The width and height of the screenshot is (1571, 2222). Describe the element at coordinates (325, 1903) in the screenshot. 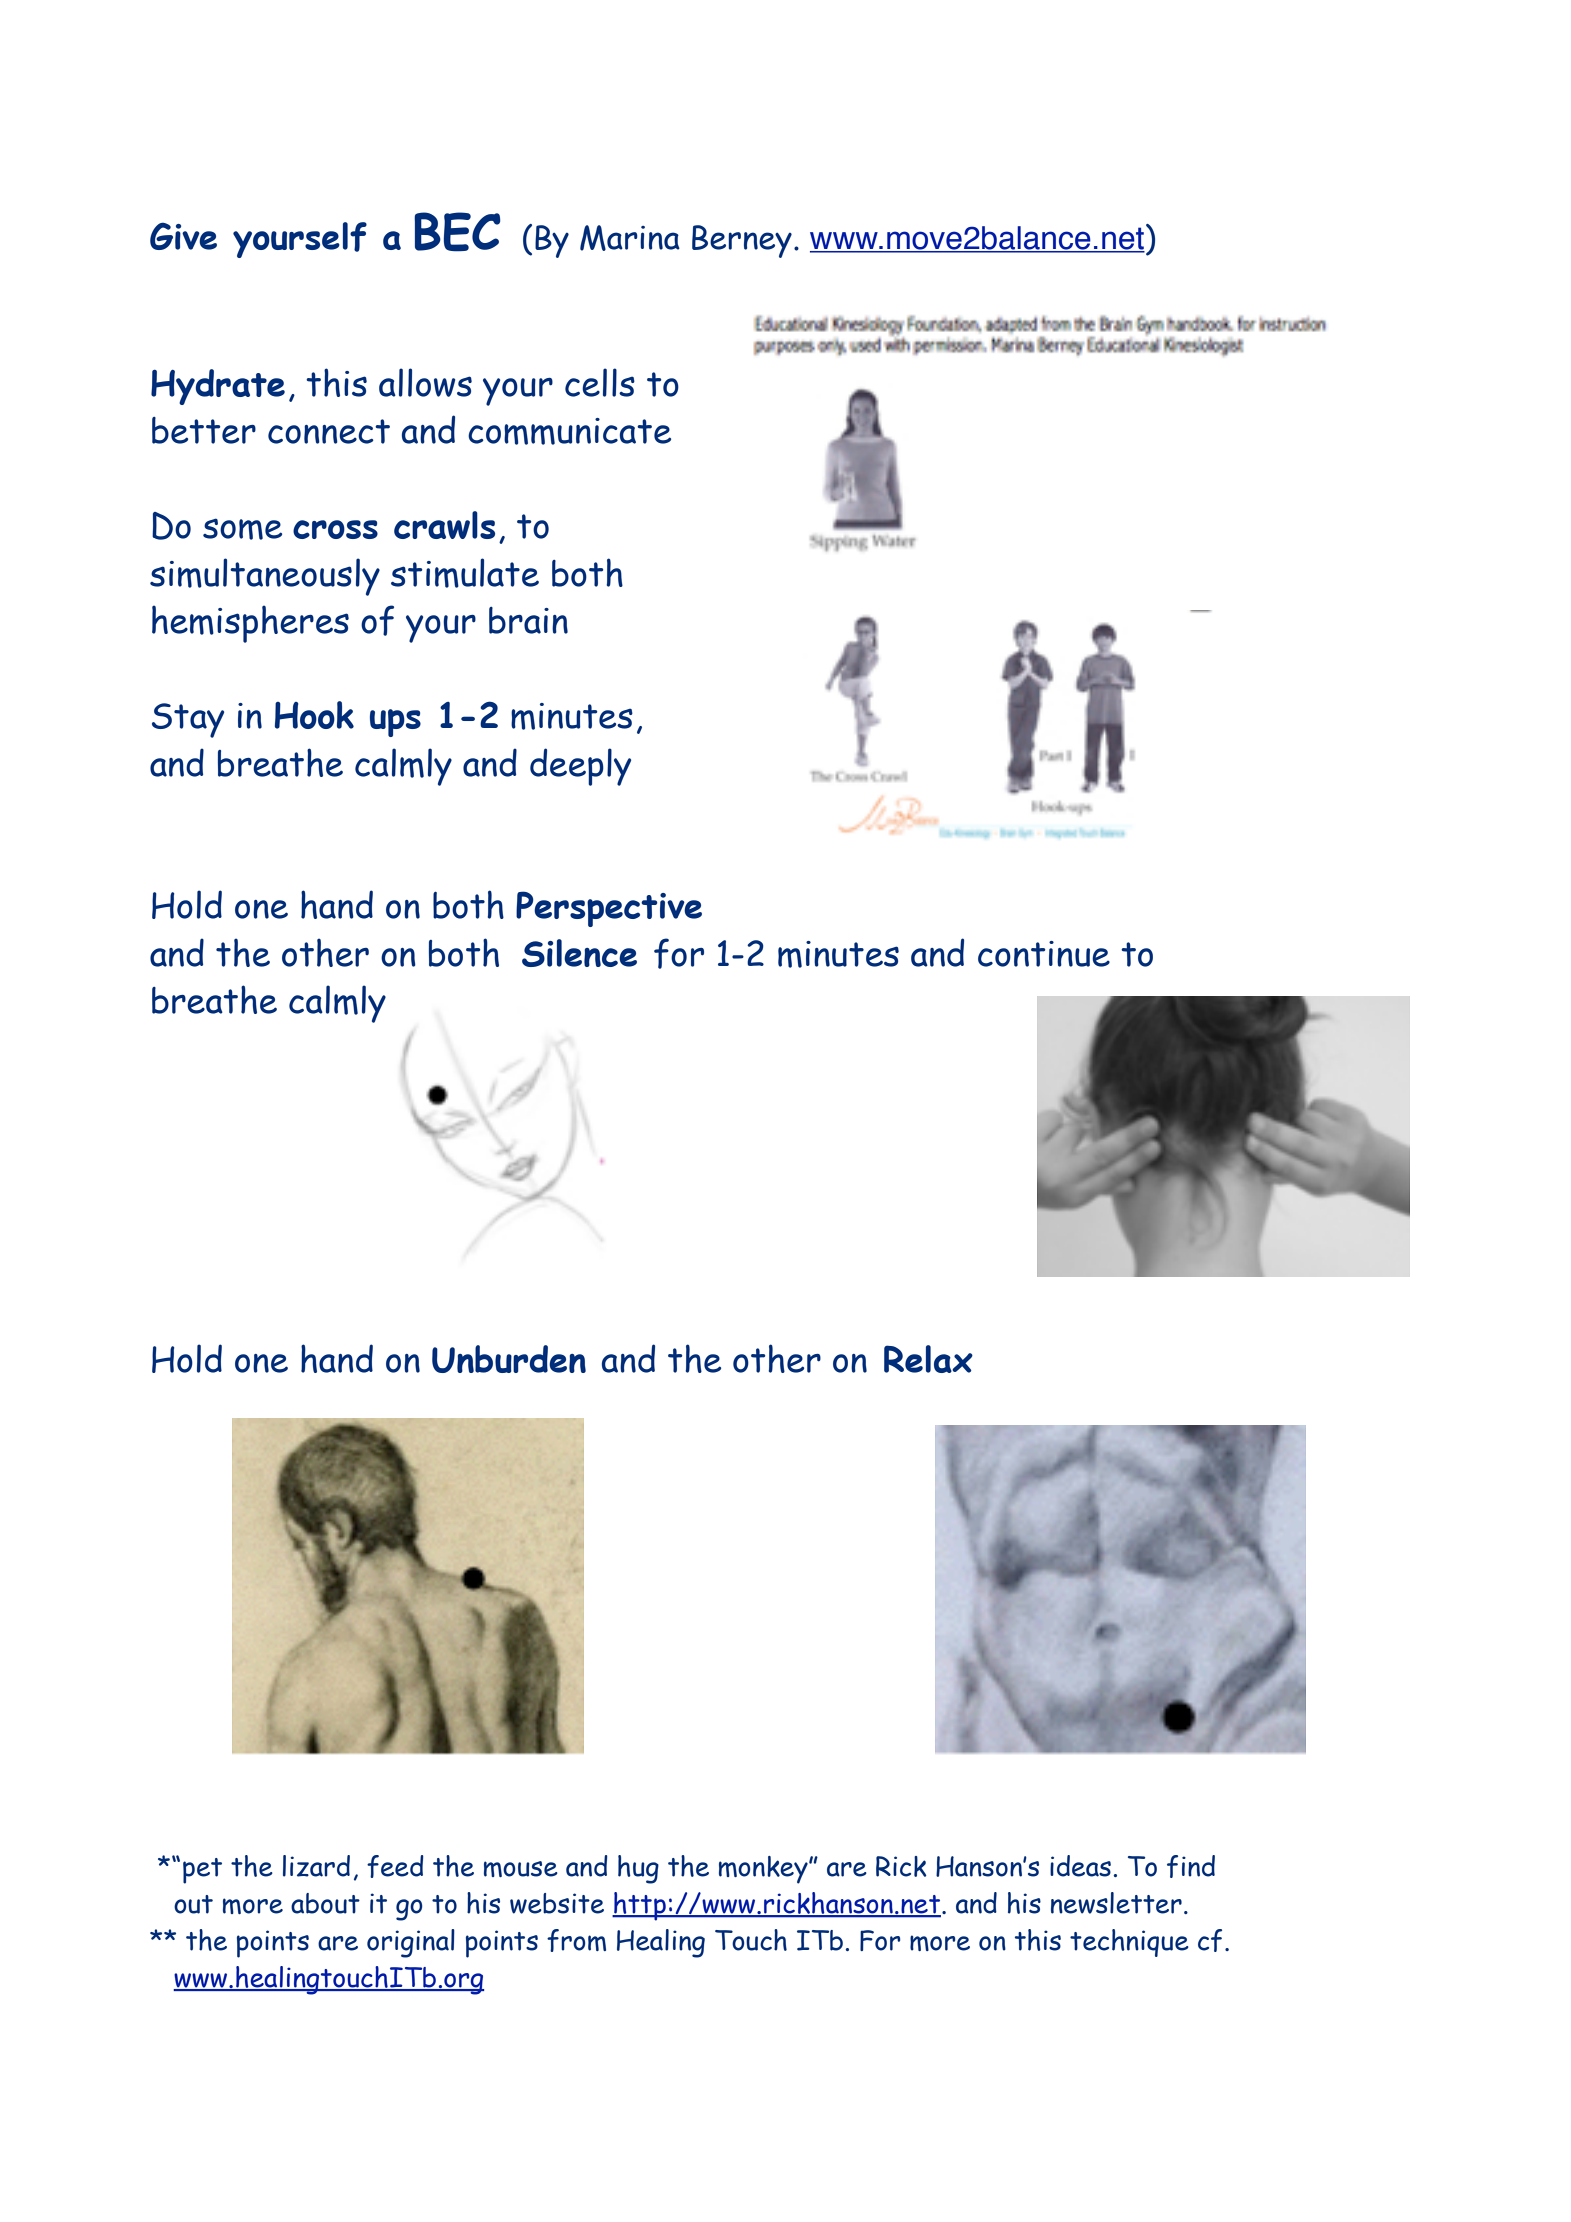

I see `about` at that location.
